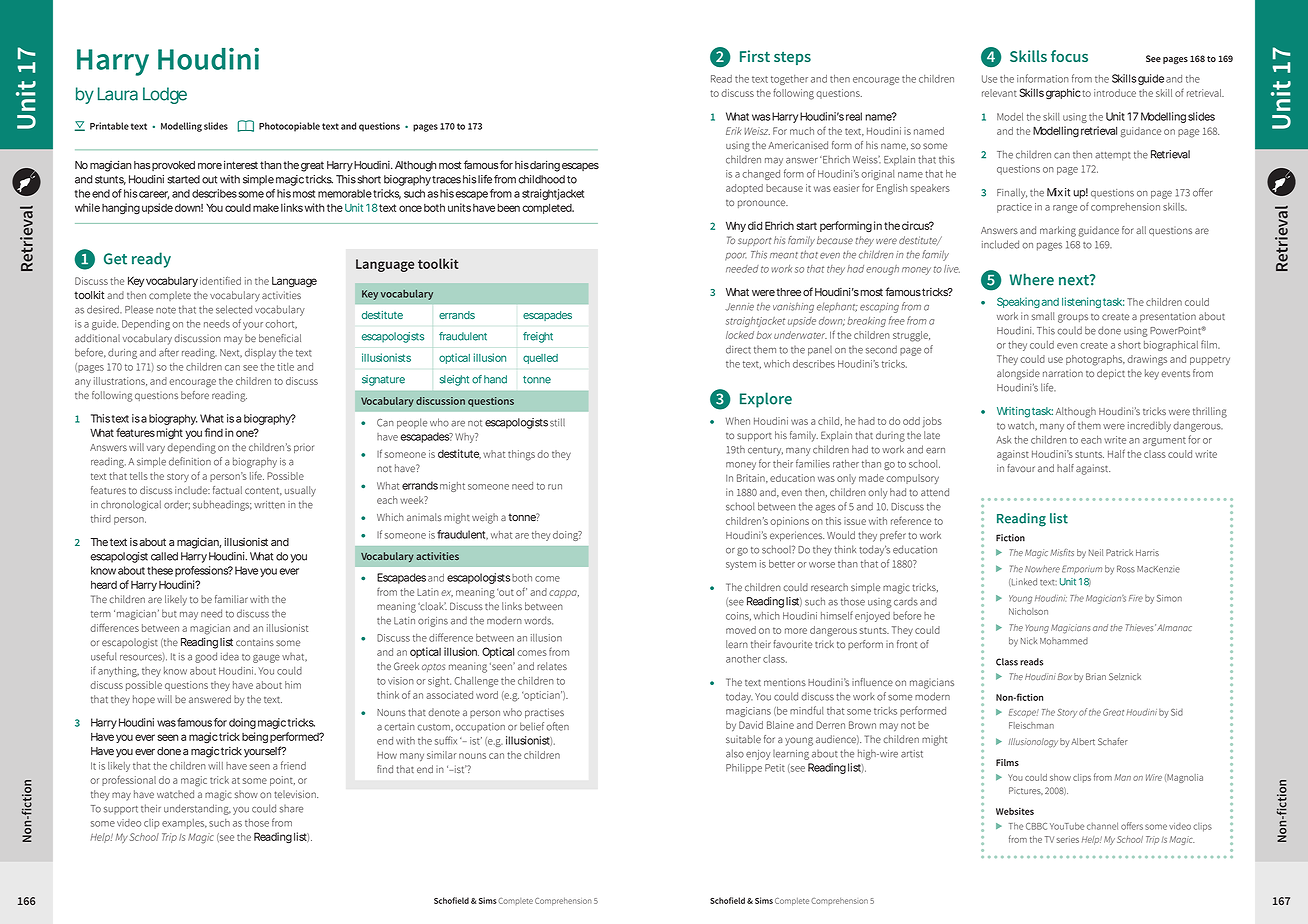 The width and height of the screenshot is (1308, 924). Describe the element at coordinates (165, 95) in the screenshot. I see `Lodge` at that location.
